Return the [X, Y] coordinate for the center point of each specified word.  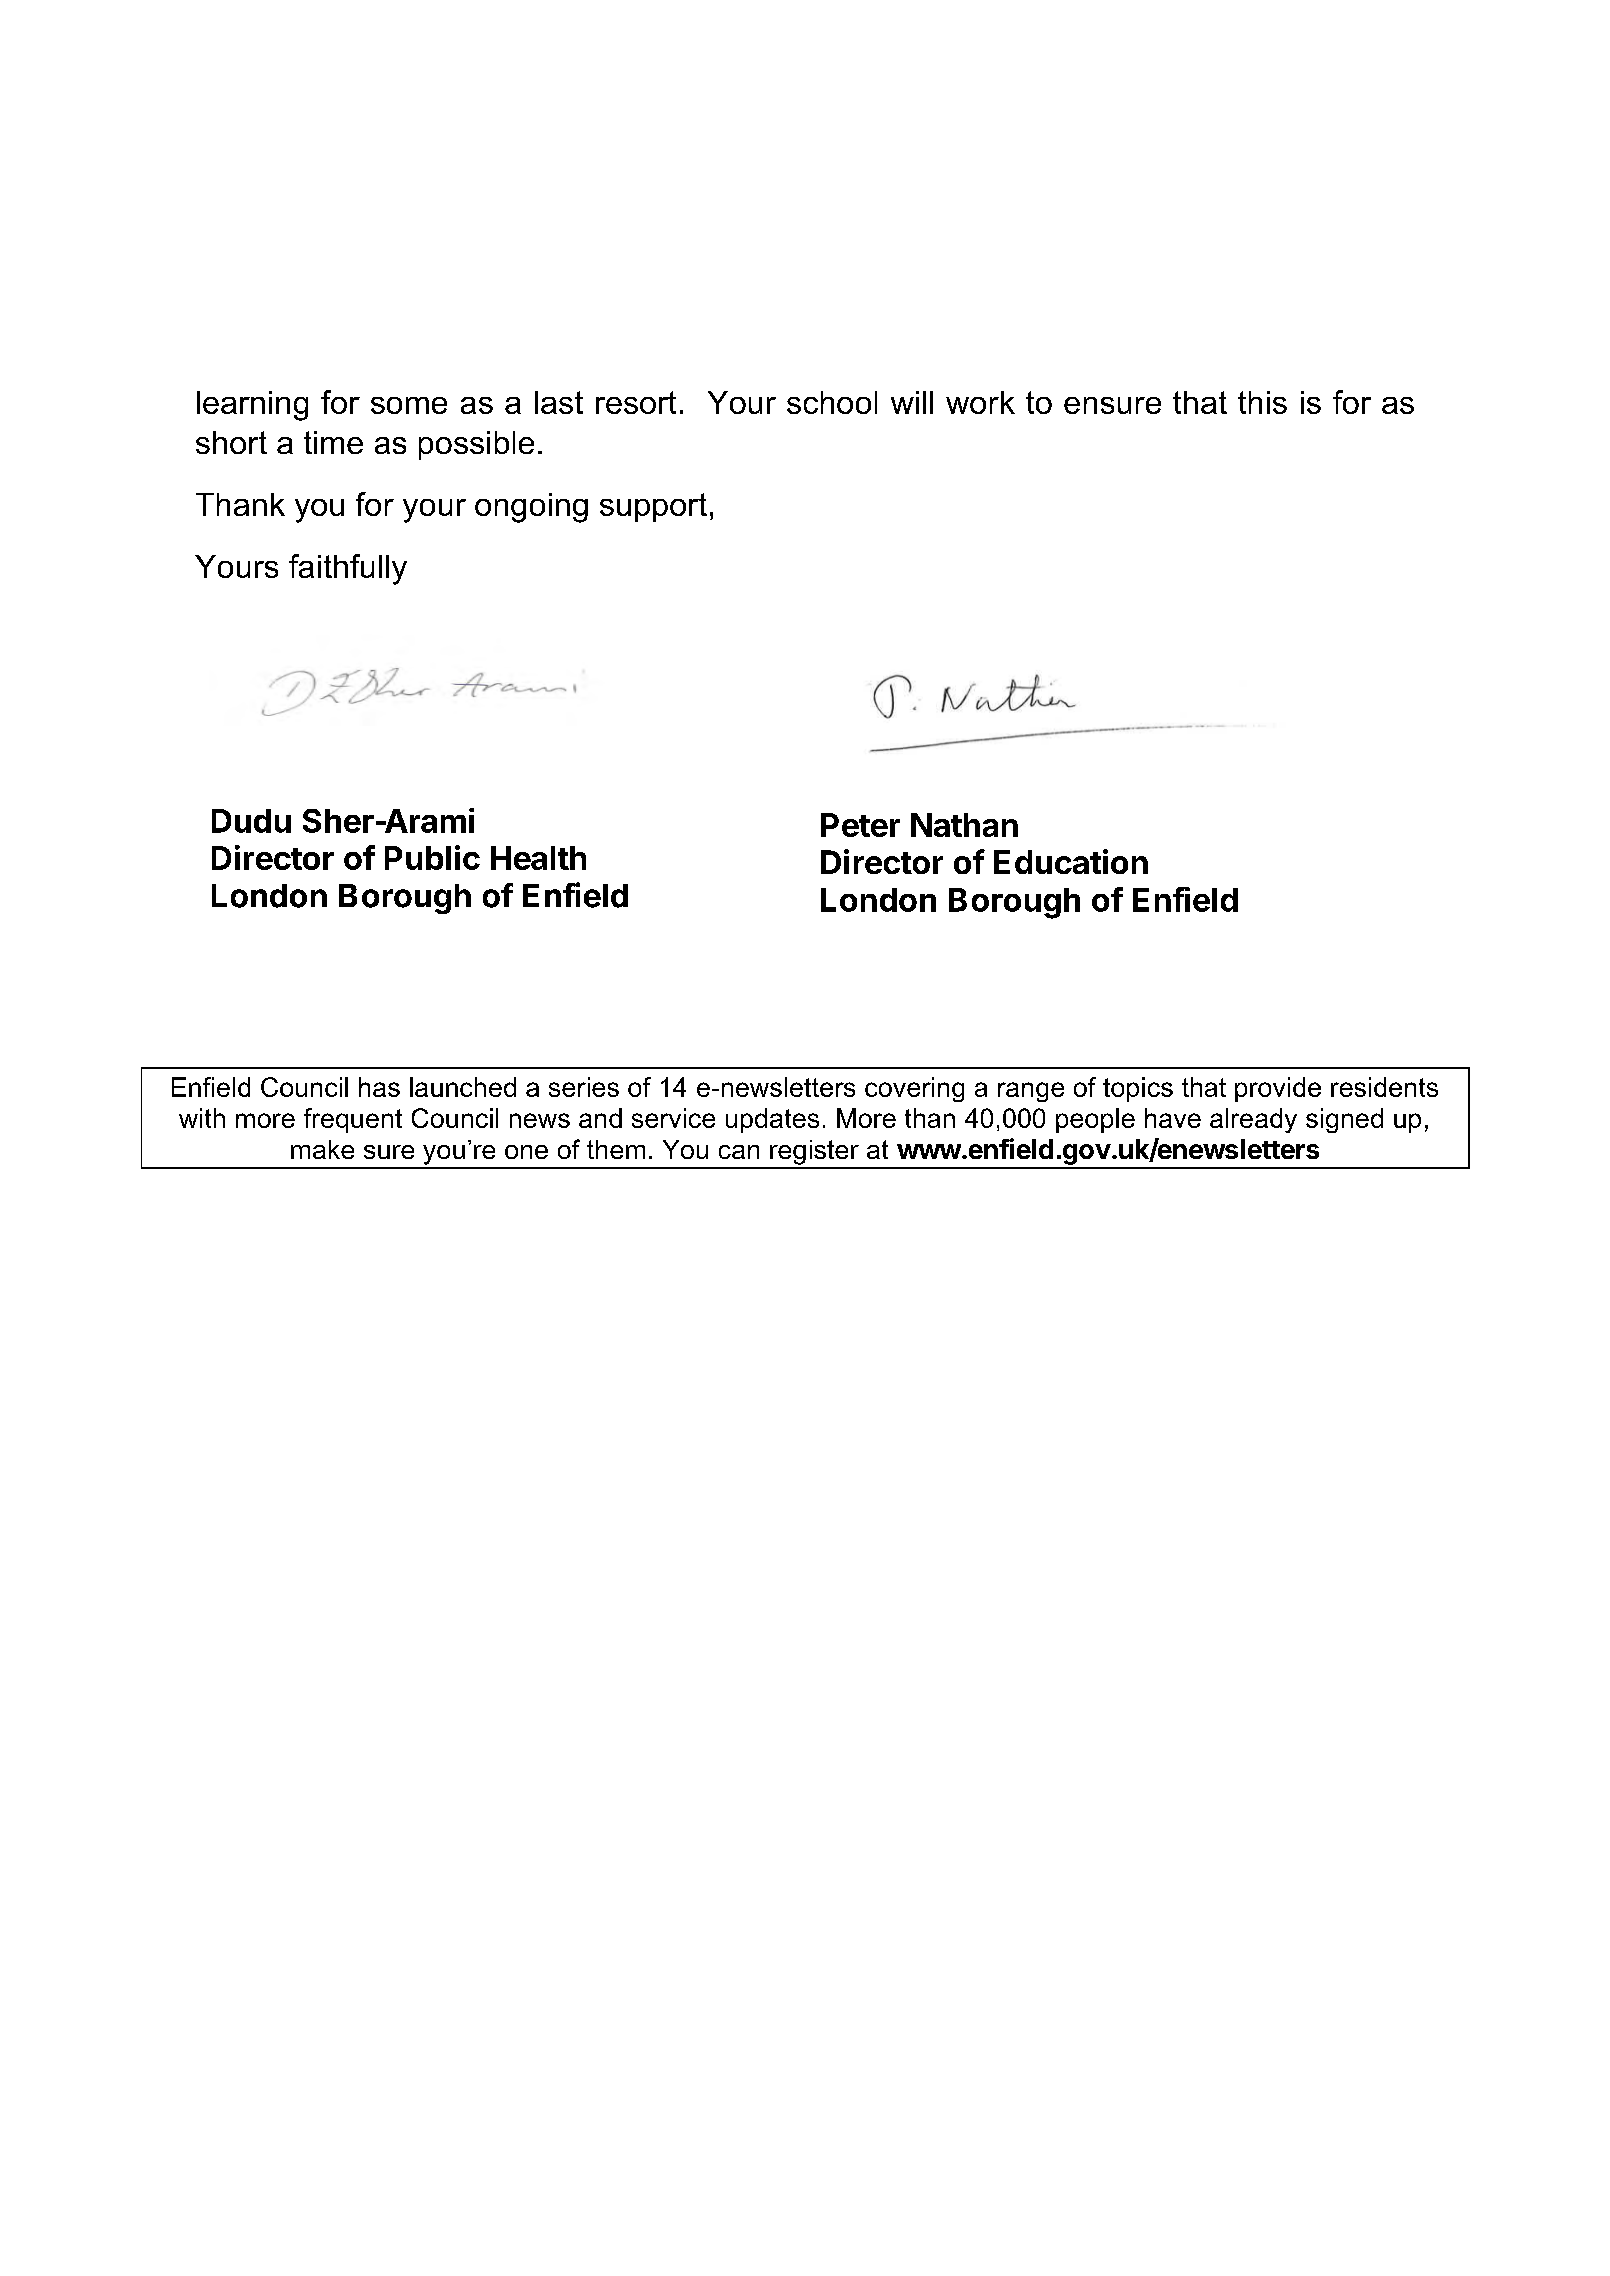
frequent [353, 1120]
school [832, 402]
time [333, 442]
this [1262, 402]
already [1253, 1120]
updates [772, 1120]
